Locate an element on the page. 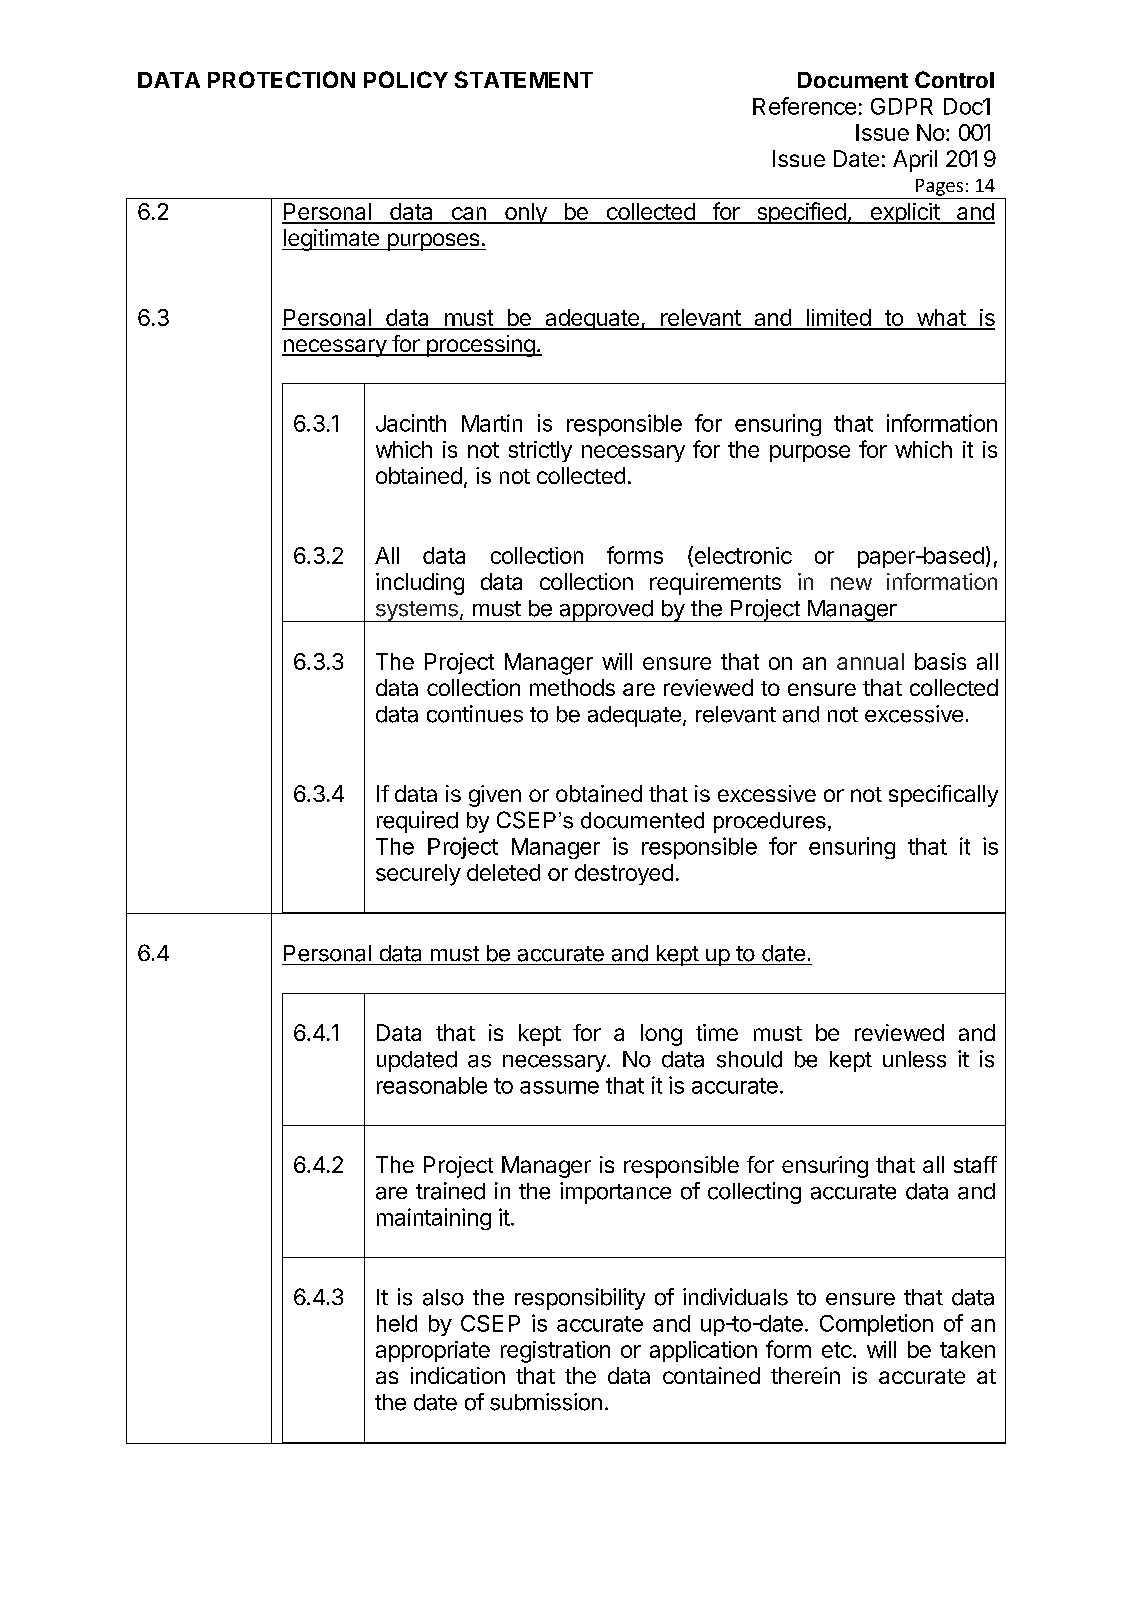 This image has width=1132, height=1601. GDPR is located at coordinates (902, 106).
